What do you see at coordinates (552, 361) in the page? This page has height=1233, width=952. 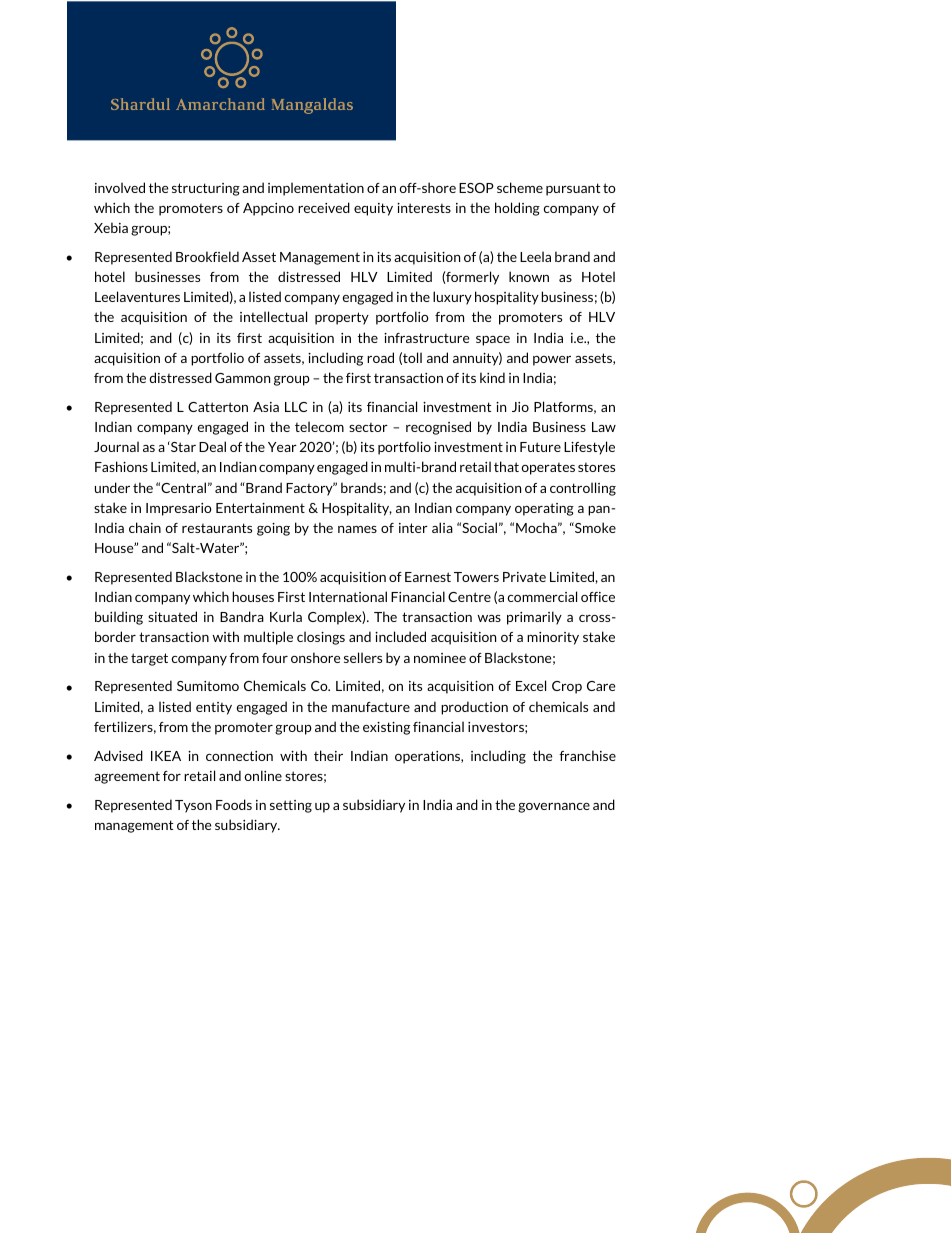 I see `power` at bounding box center [552, 361].
